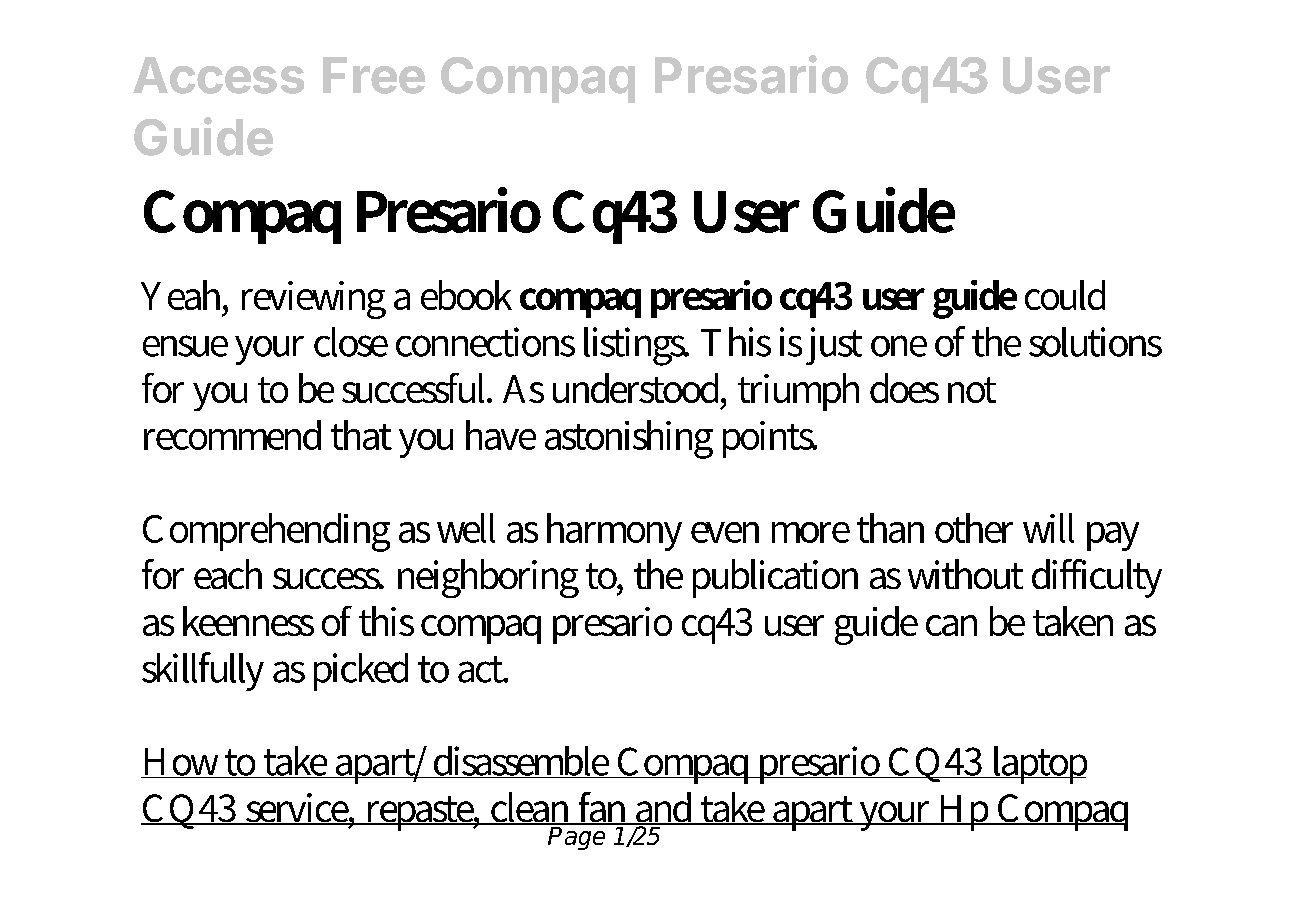 The width and height of the document is (1303, 924). What do you see at coordinates (374, 75) in the document?
I see `Free` at bounding box center [374, 75].
